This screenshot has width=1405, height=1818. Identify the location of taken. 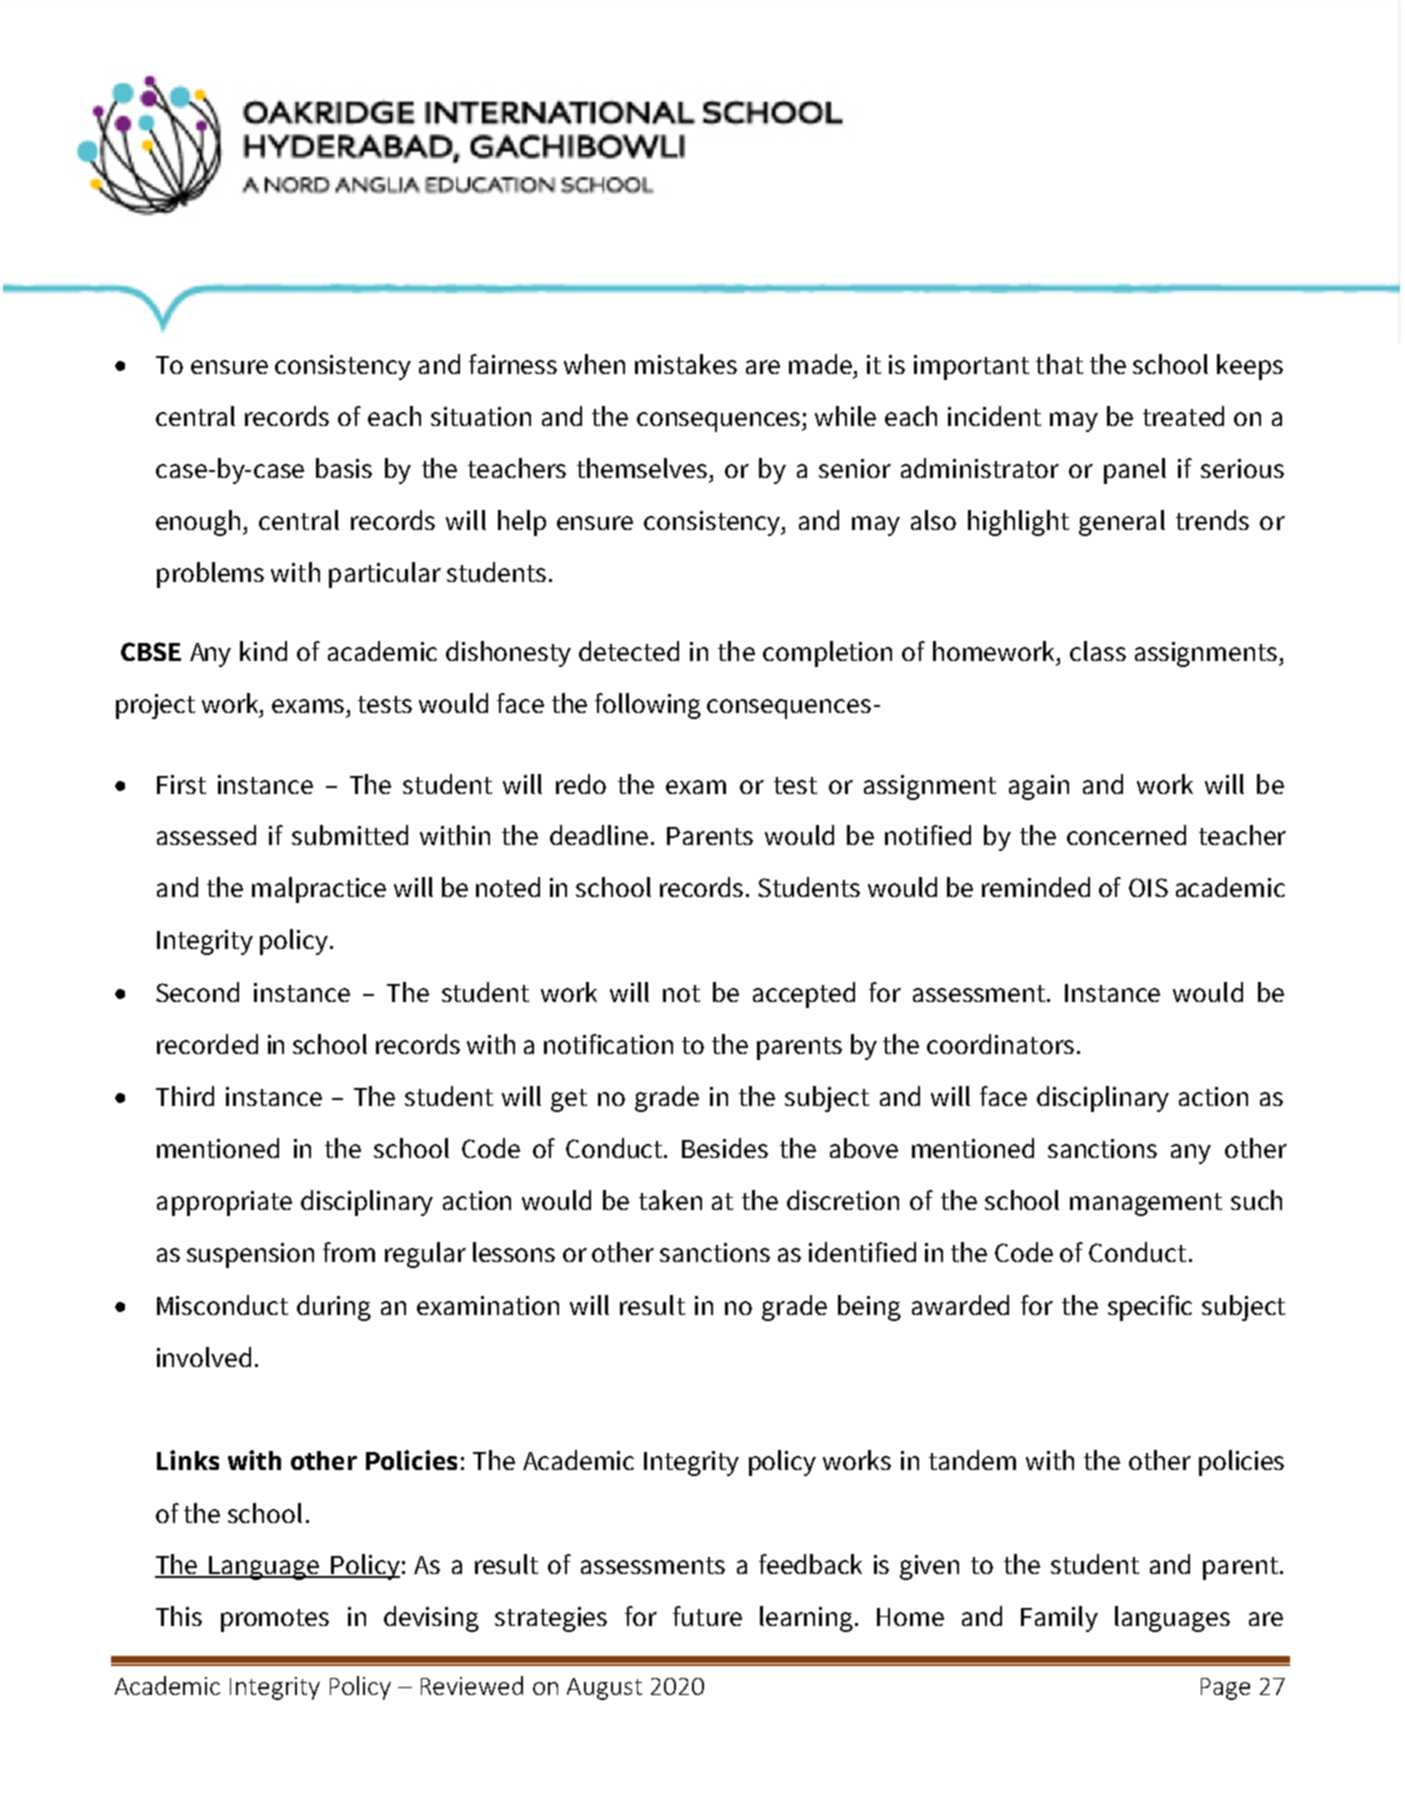
(670, 1200).
